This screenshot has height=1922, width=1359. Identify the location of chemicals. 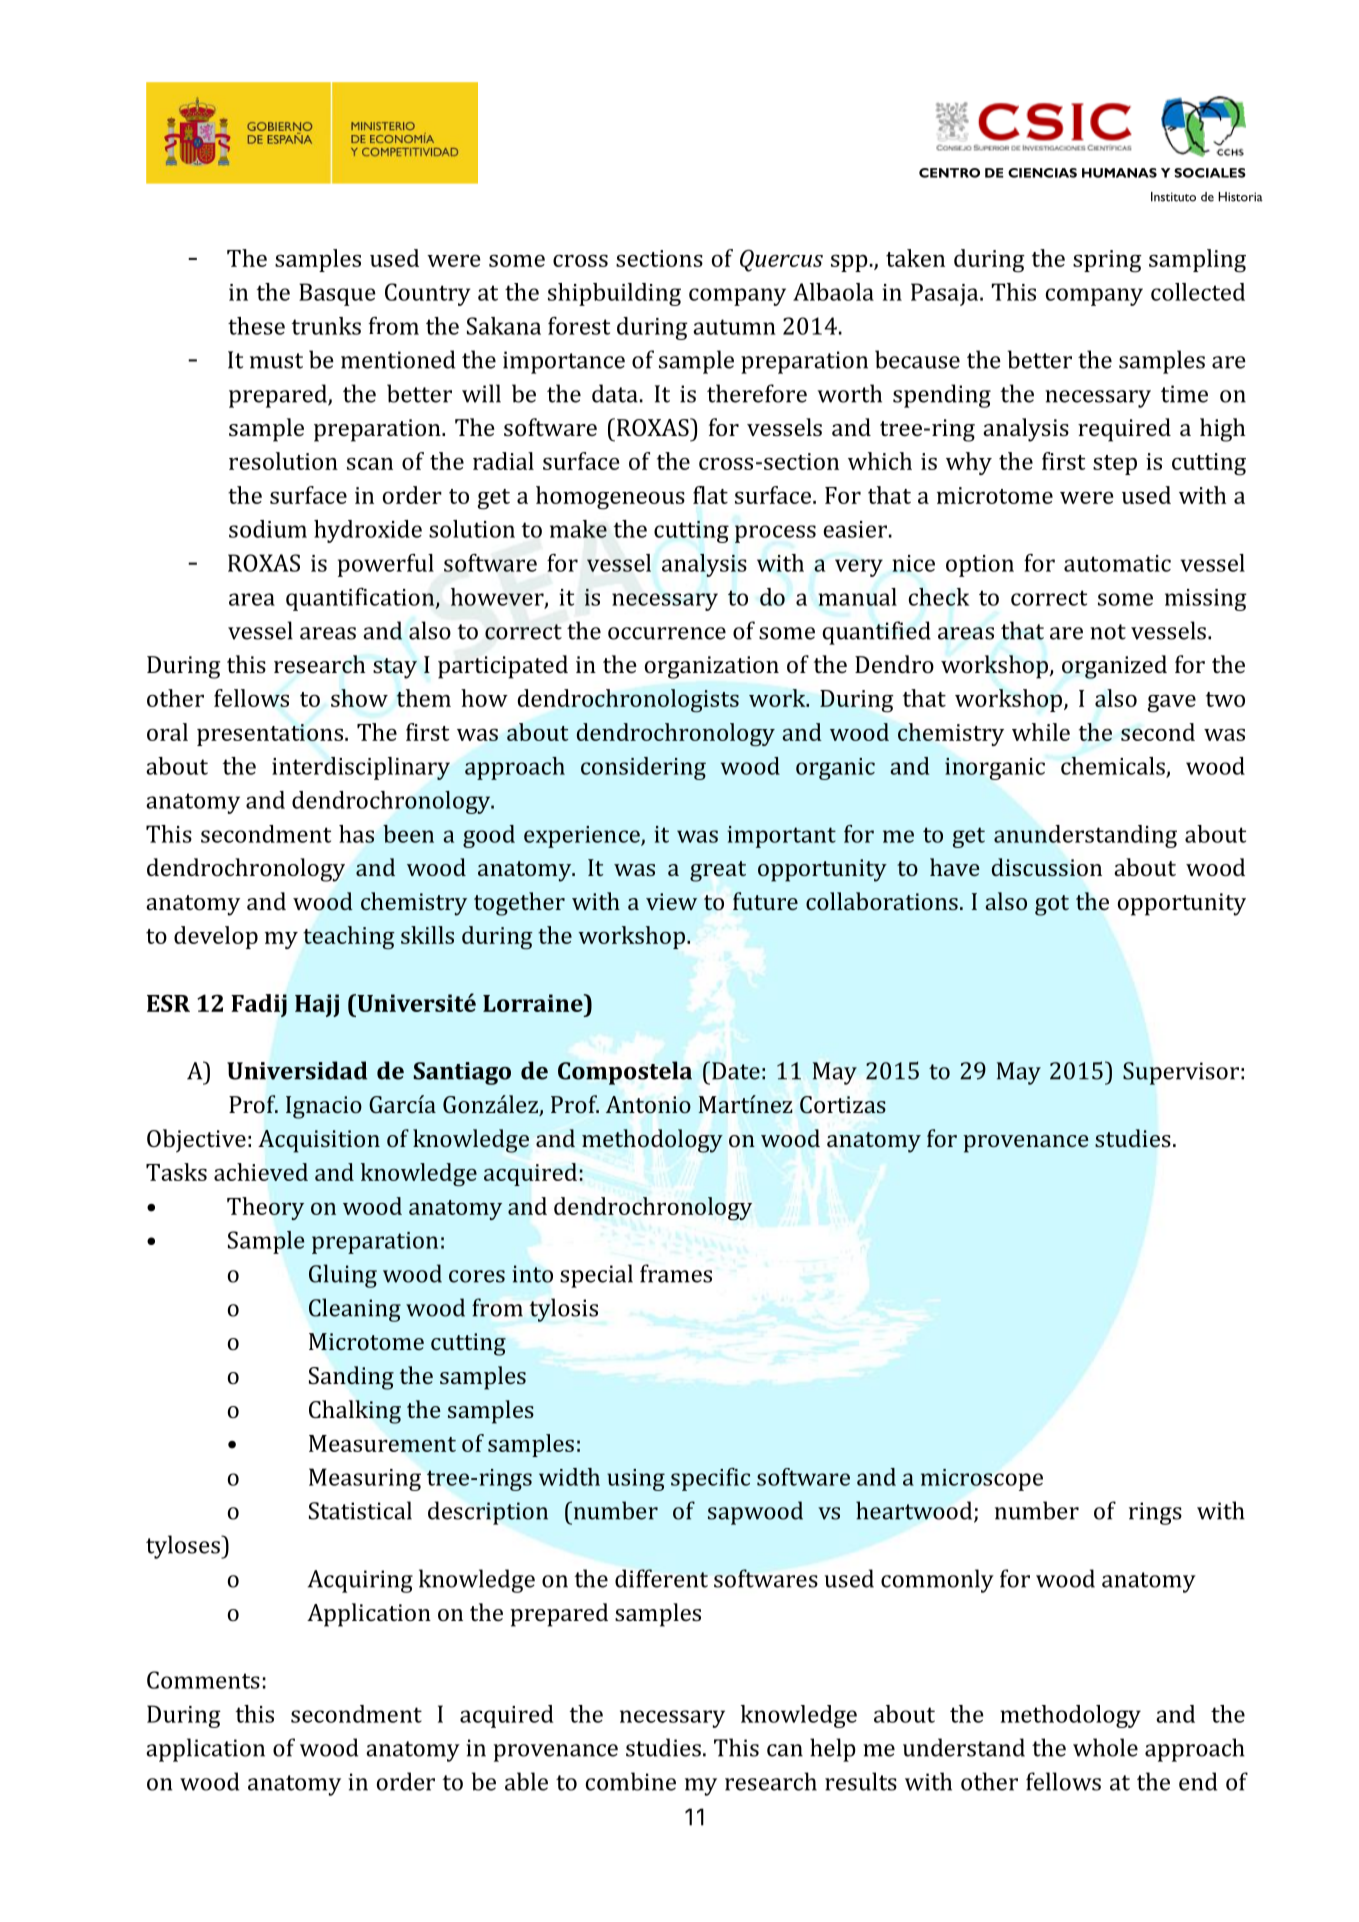
(1113, 766).
